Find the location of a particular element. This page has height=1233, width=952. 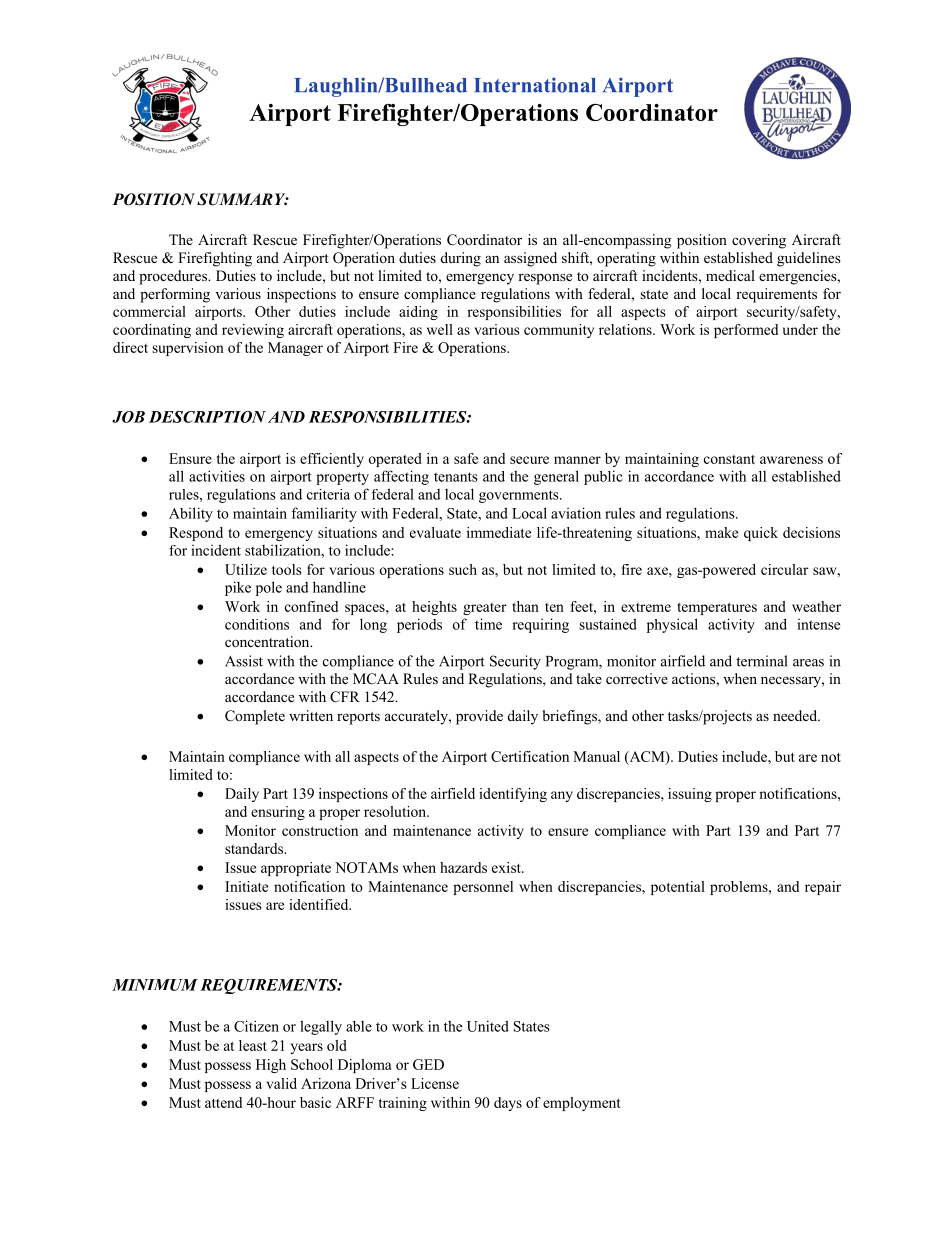

constant is located at coordinates (729, 459).
